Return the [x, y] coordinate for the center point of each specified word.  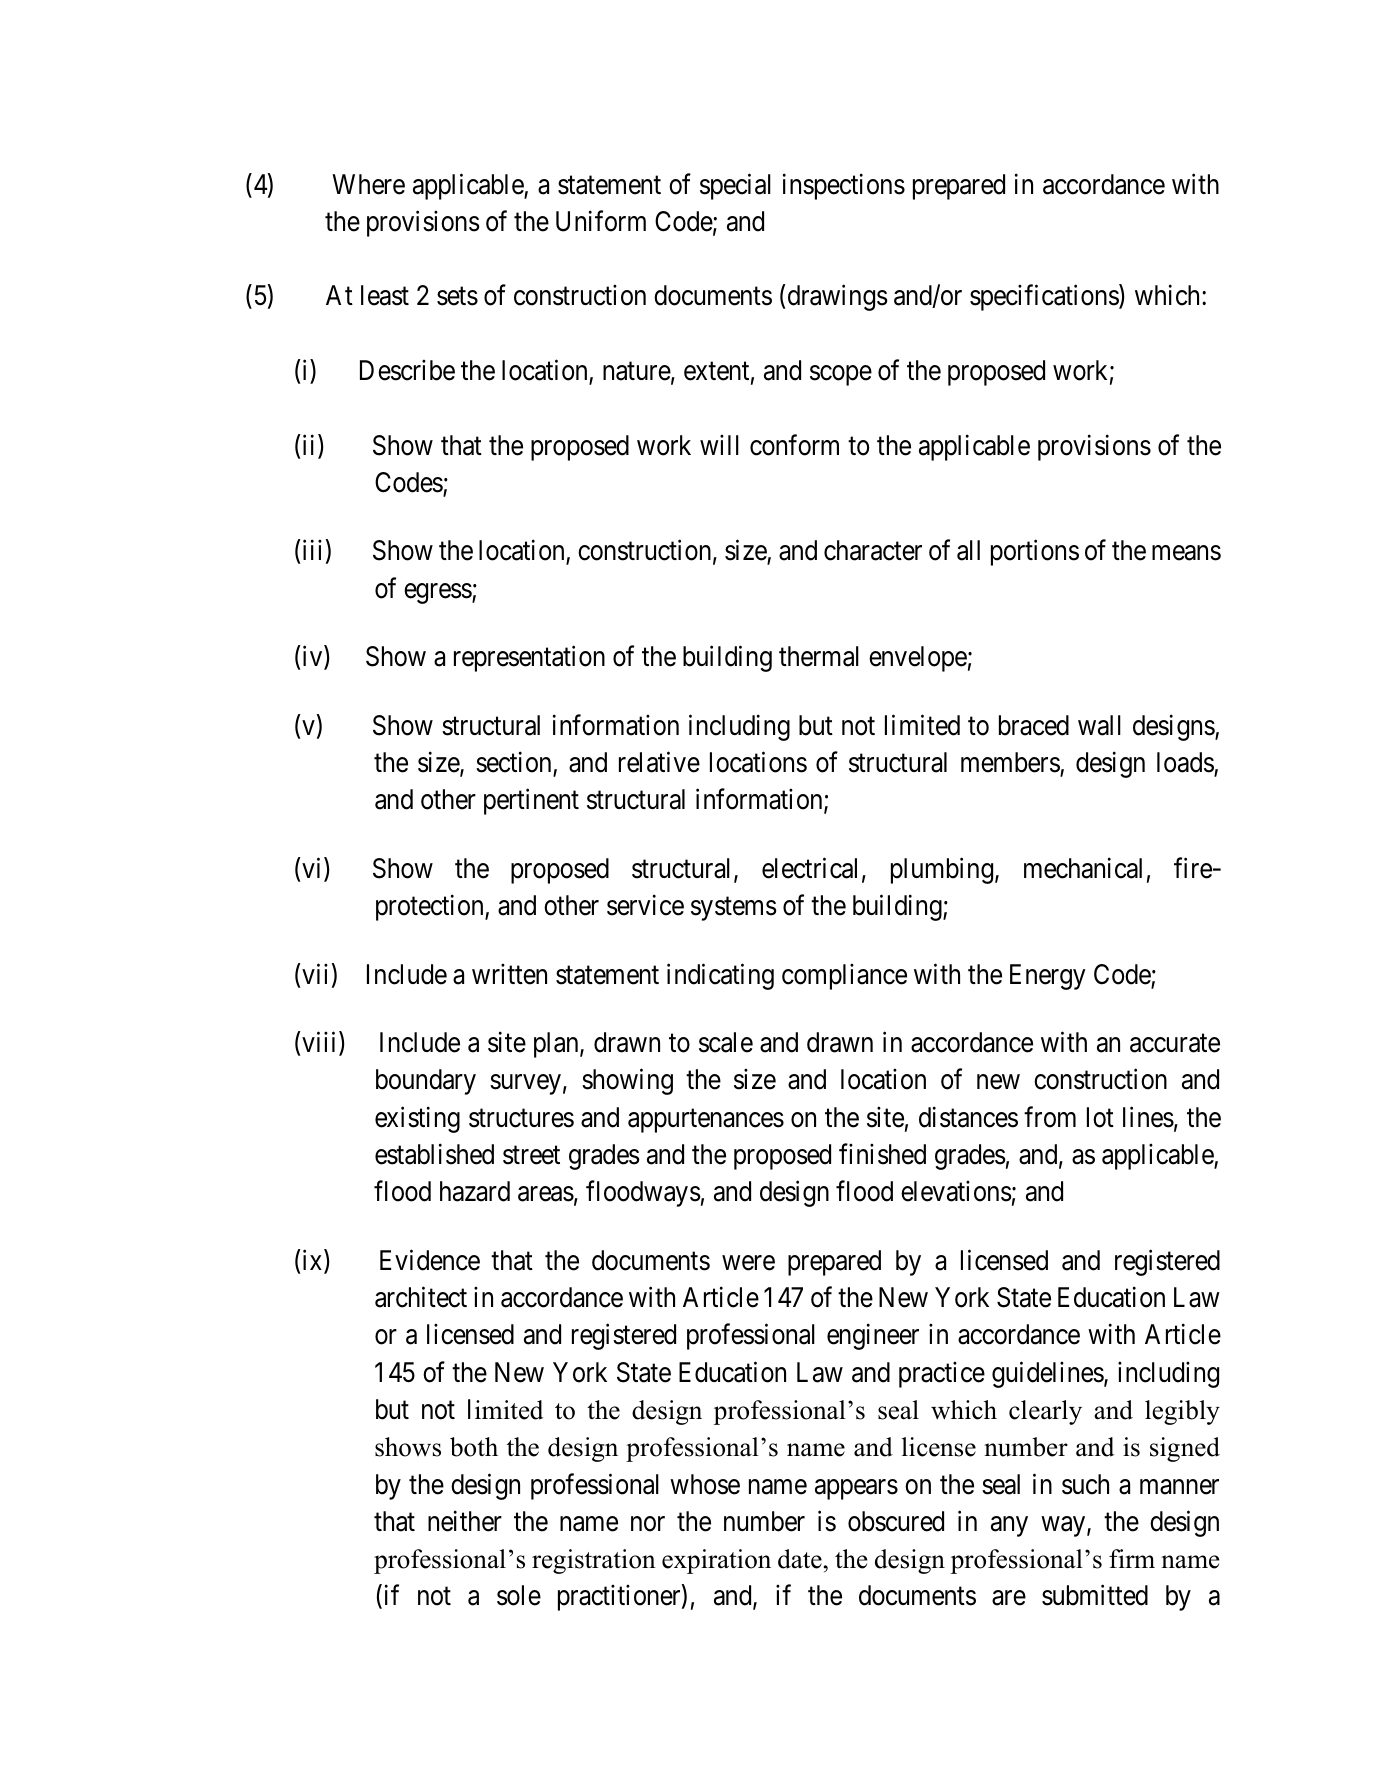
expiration [716, 1561]
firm [1132, 1558]
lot [1100, 1117]
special [735, 186]
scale [726, 1042]
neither [465, 1521]
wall [1099, 725]
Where [368, 184]
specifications [1045, 298]
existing [417, 1119]
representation [529, 659]
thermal [819, 656]
